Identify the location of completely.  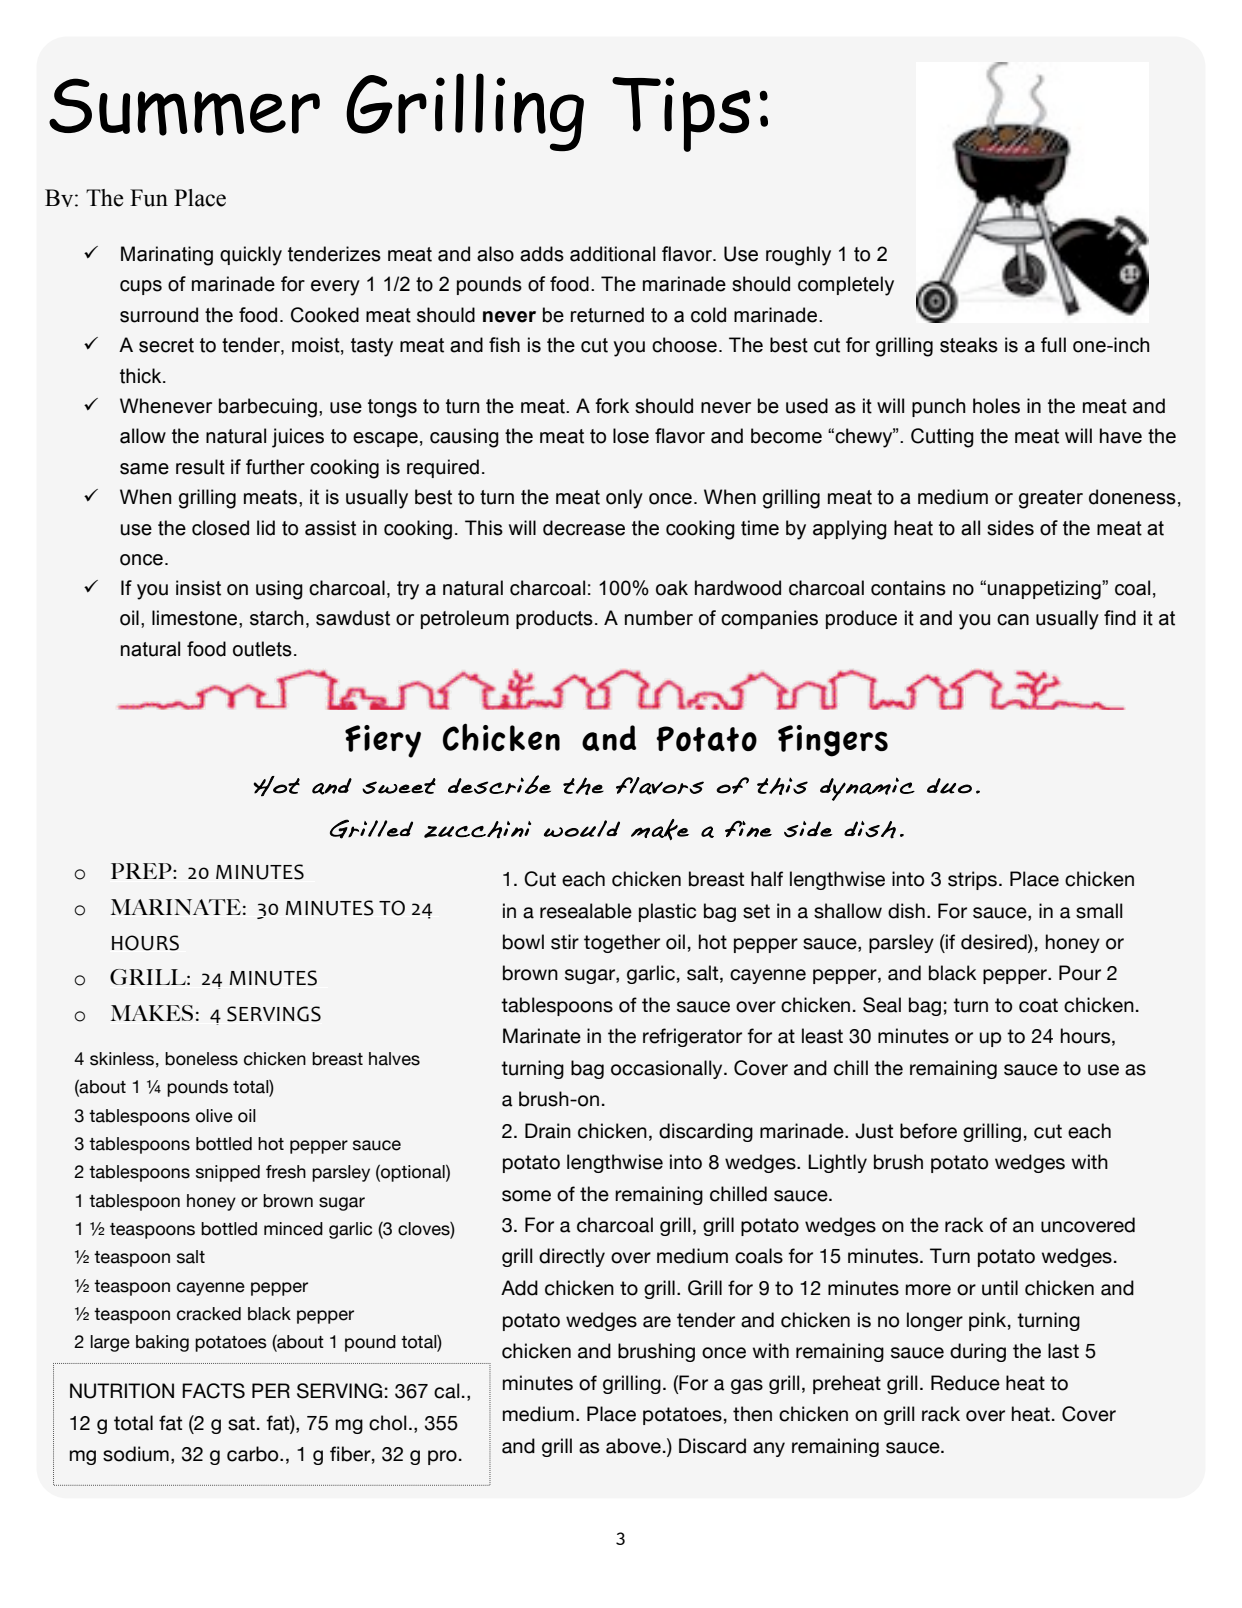
(846, 286).
